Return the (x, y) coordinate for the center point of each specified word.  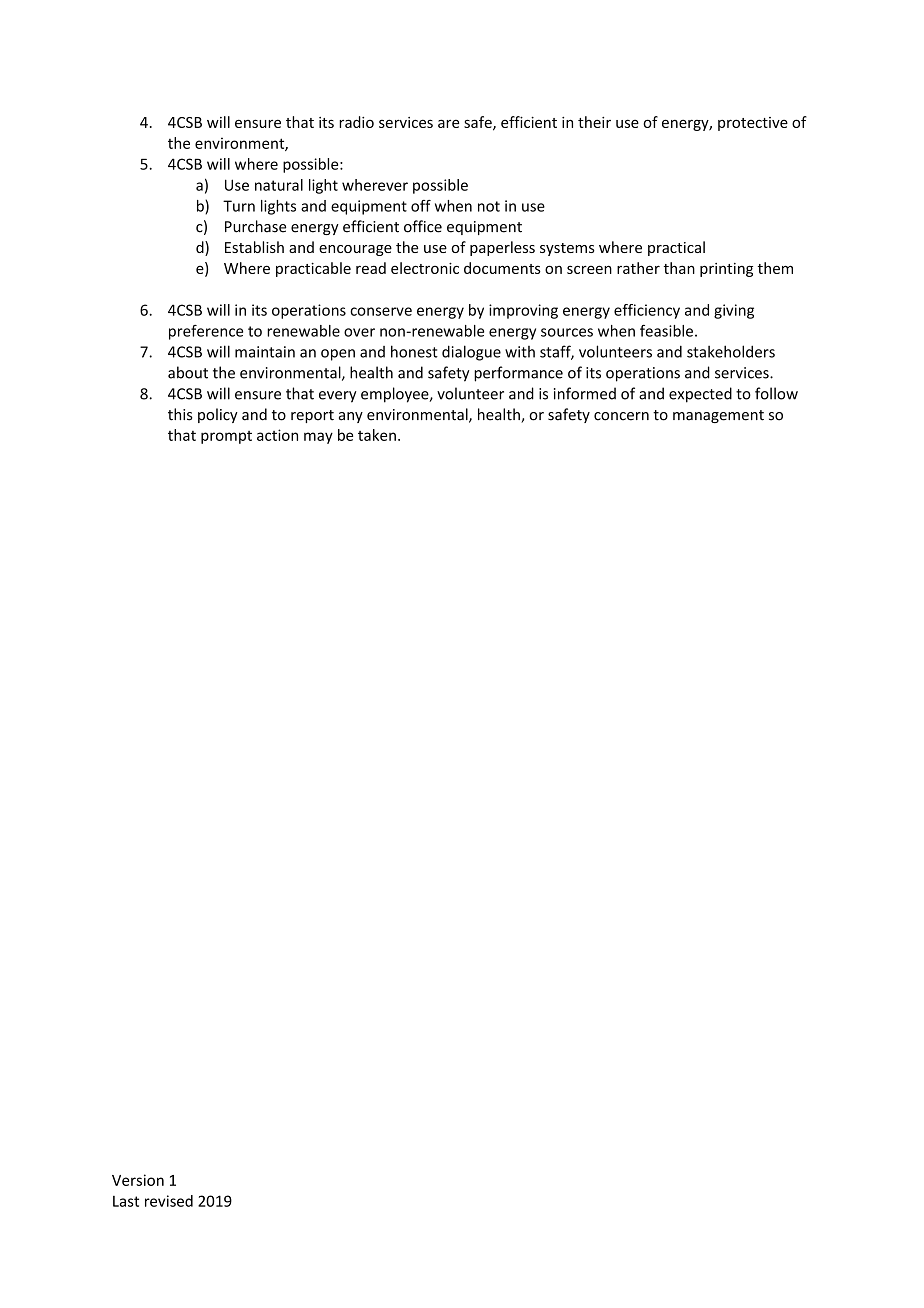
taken (377, 435)
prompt (226, 437)
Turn (239, 206)
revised (169, 1201)
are (448, 123)
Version (138, 1180)
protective (753, 124)
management (718, 416)
